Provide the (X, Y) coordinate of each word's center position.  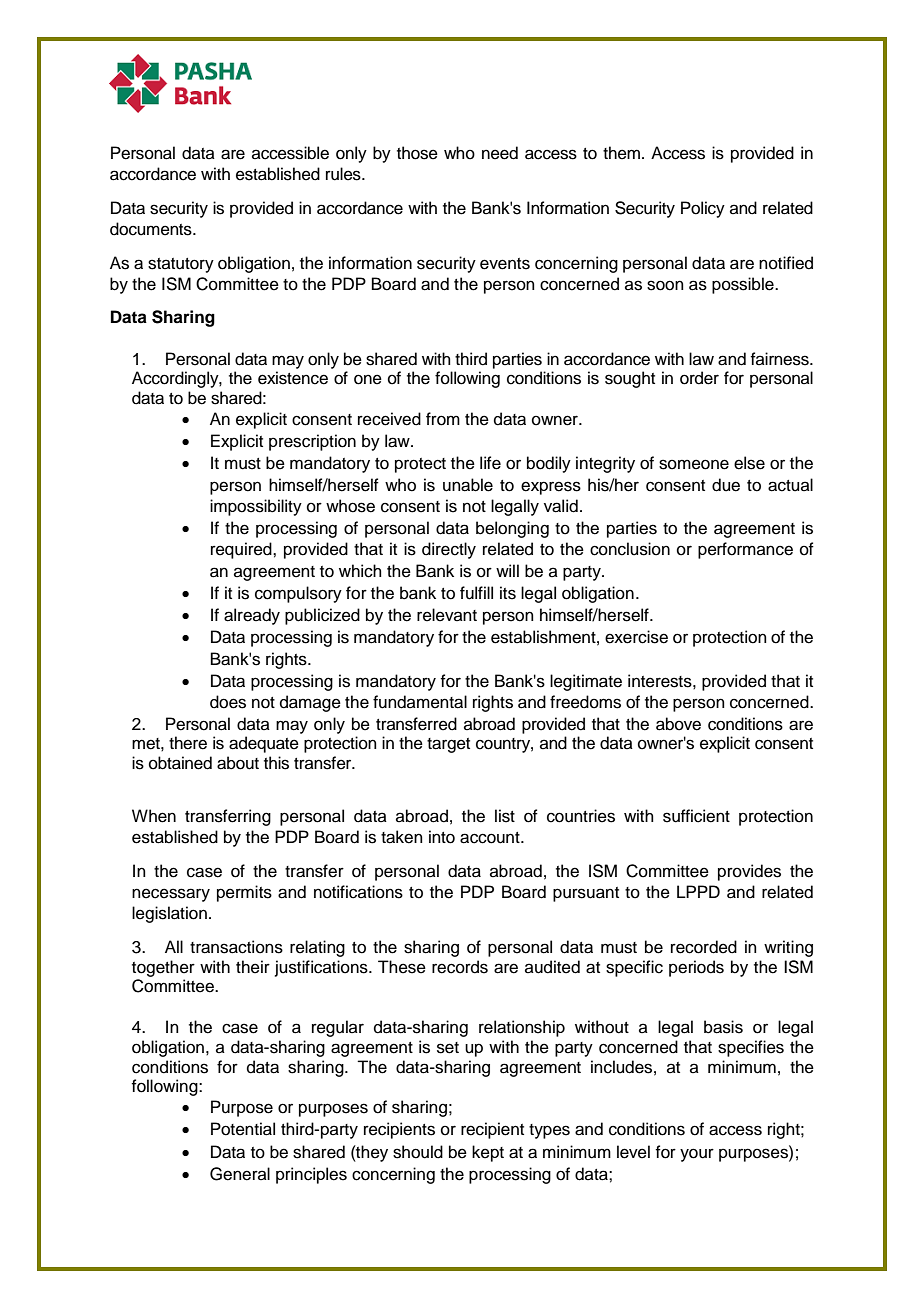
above (678, 724)
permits (244, 893)
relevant (447, 615)
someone (694, 464)
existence (293, 378)
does (228, 702)
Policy (703, 209)
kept (488, 1153)
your (697, 1155)
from (443, 419)
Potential (243, 1129)
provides (749, 872)
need (500, 153)
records (460, 967)
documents (152, 229)
